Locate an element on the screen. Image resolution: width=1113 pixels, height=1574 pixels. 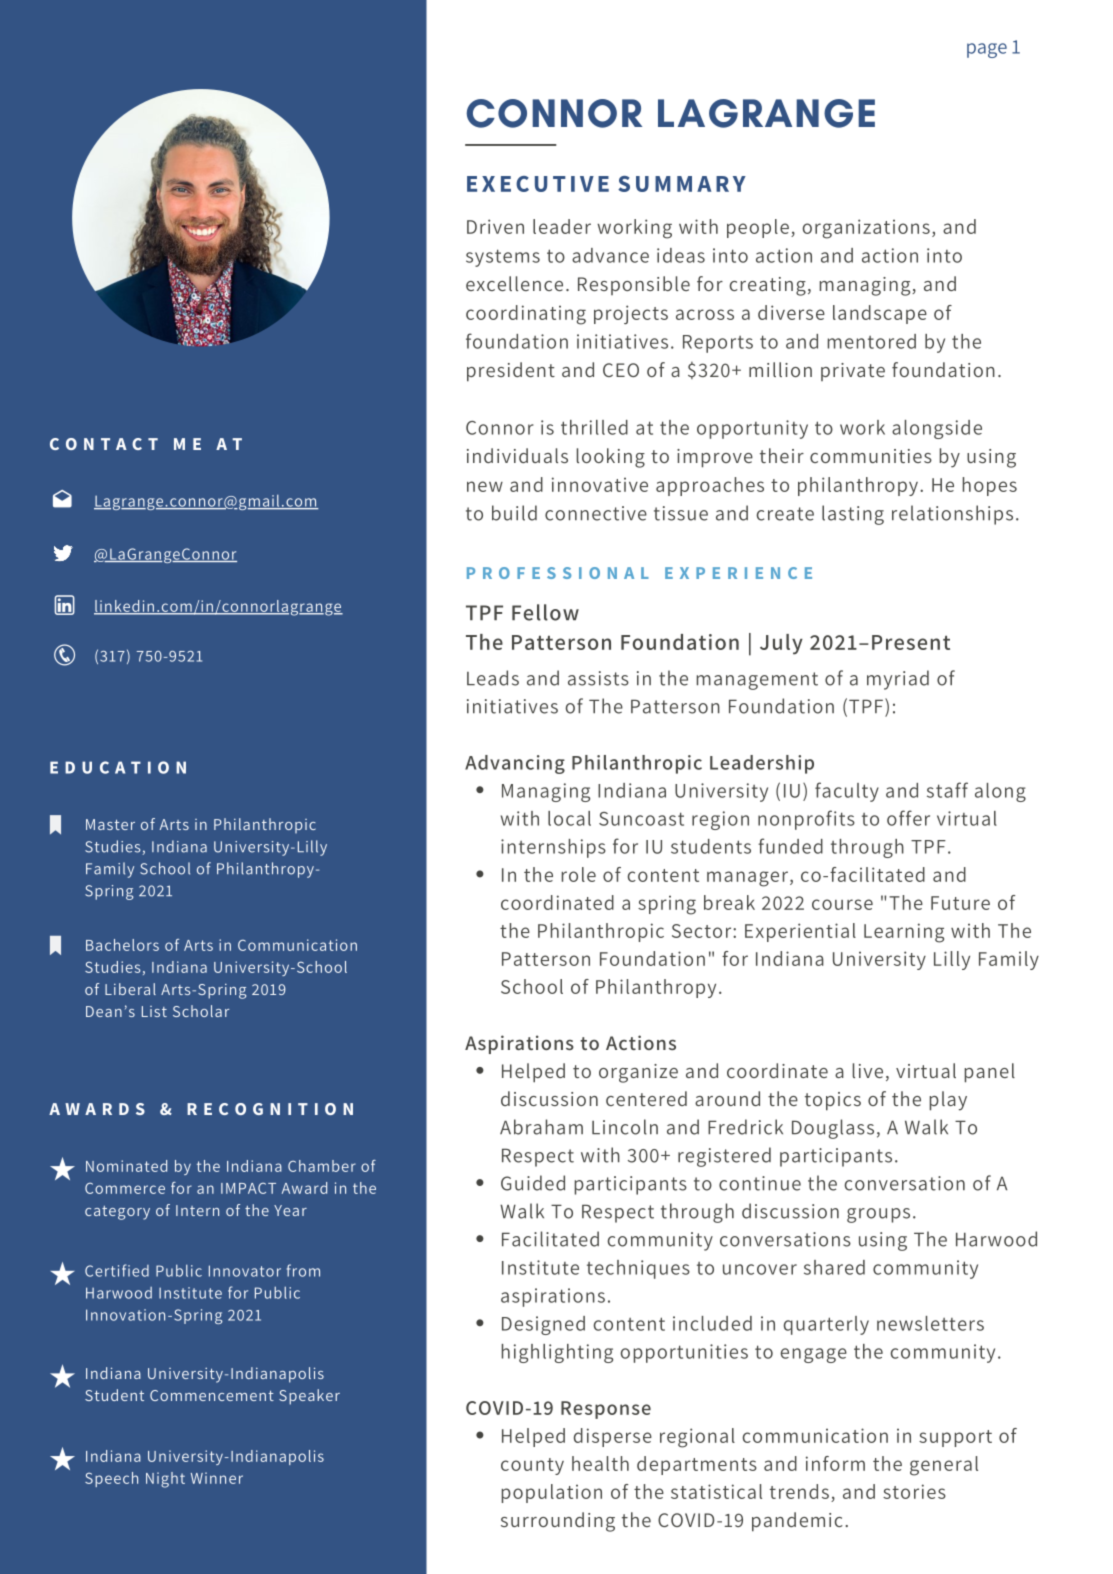
Abraham is located at coordinates (541, 1127).
